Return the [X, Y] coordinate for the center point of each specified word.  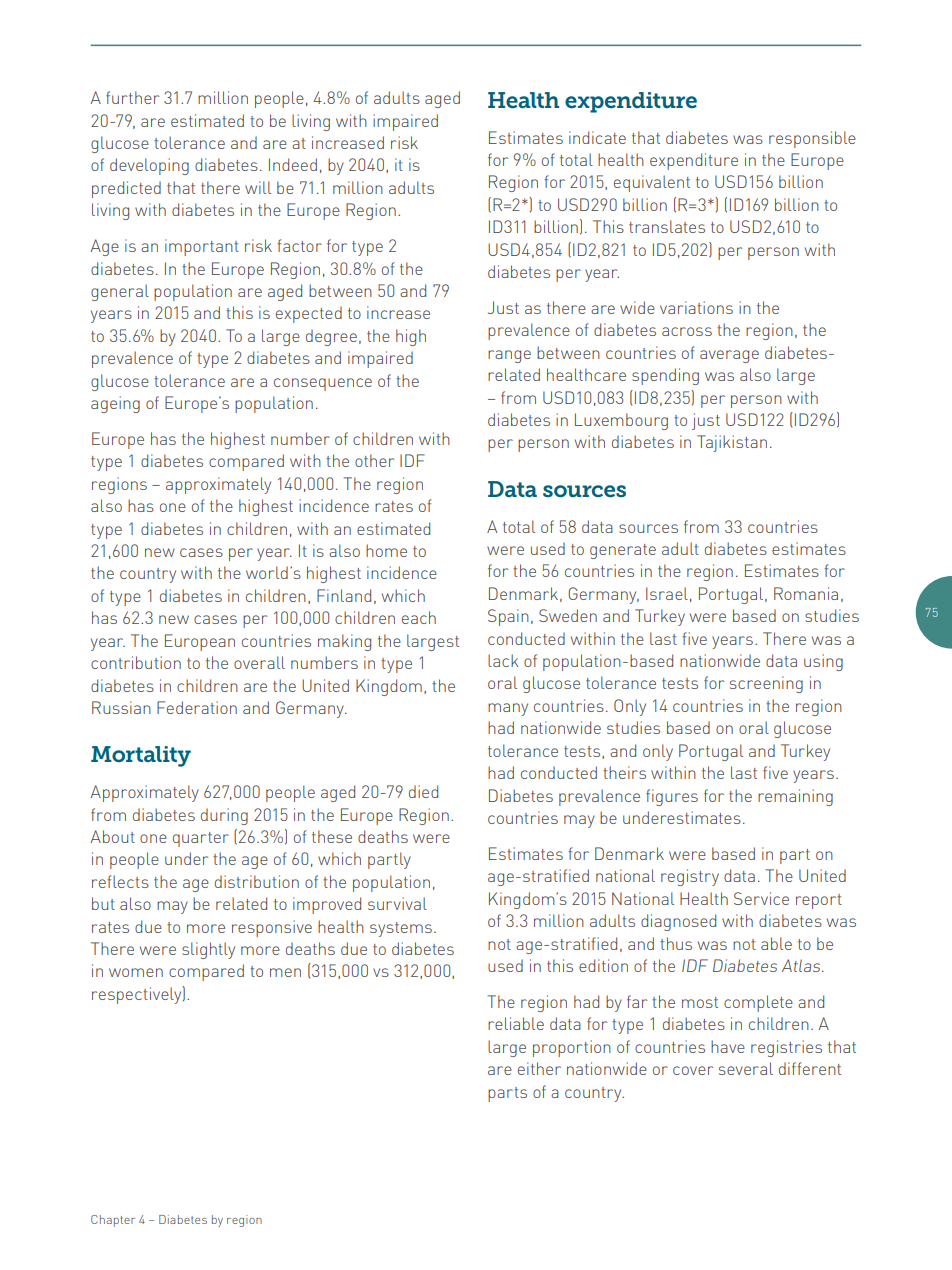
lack [503, 660]
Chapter [113, 1221]
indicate [597, 137]
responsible [812, 139]
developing [149, 166]
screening [766, 684]
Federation [197, 707]
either [539, 1068]
